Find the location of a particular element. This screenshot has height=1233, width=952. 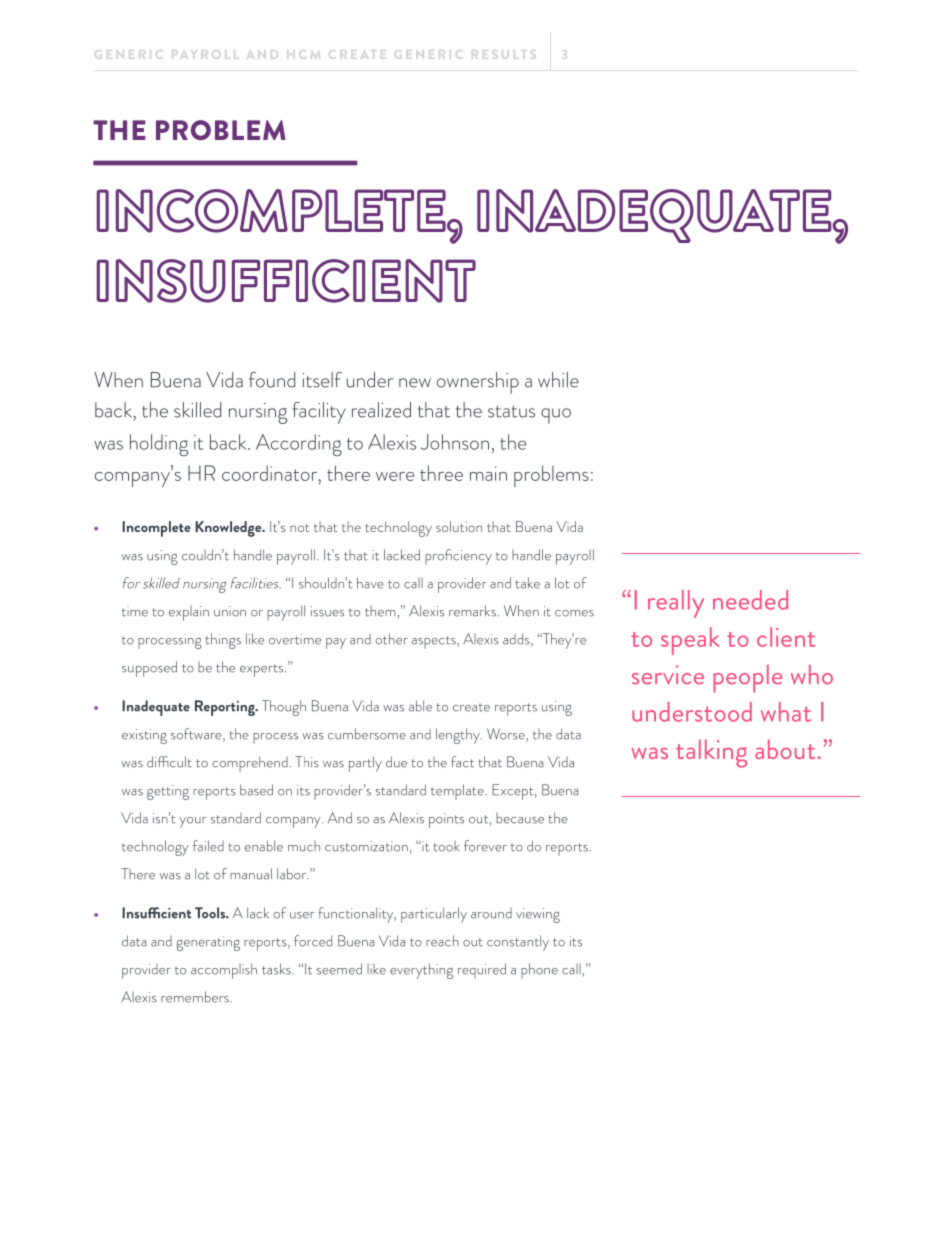

needed is located at coordinates (750, 600).
